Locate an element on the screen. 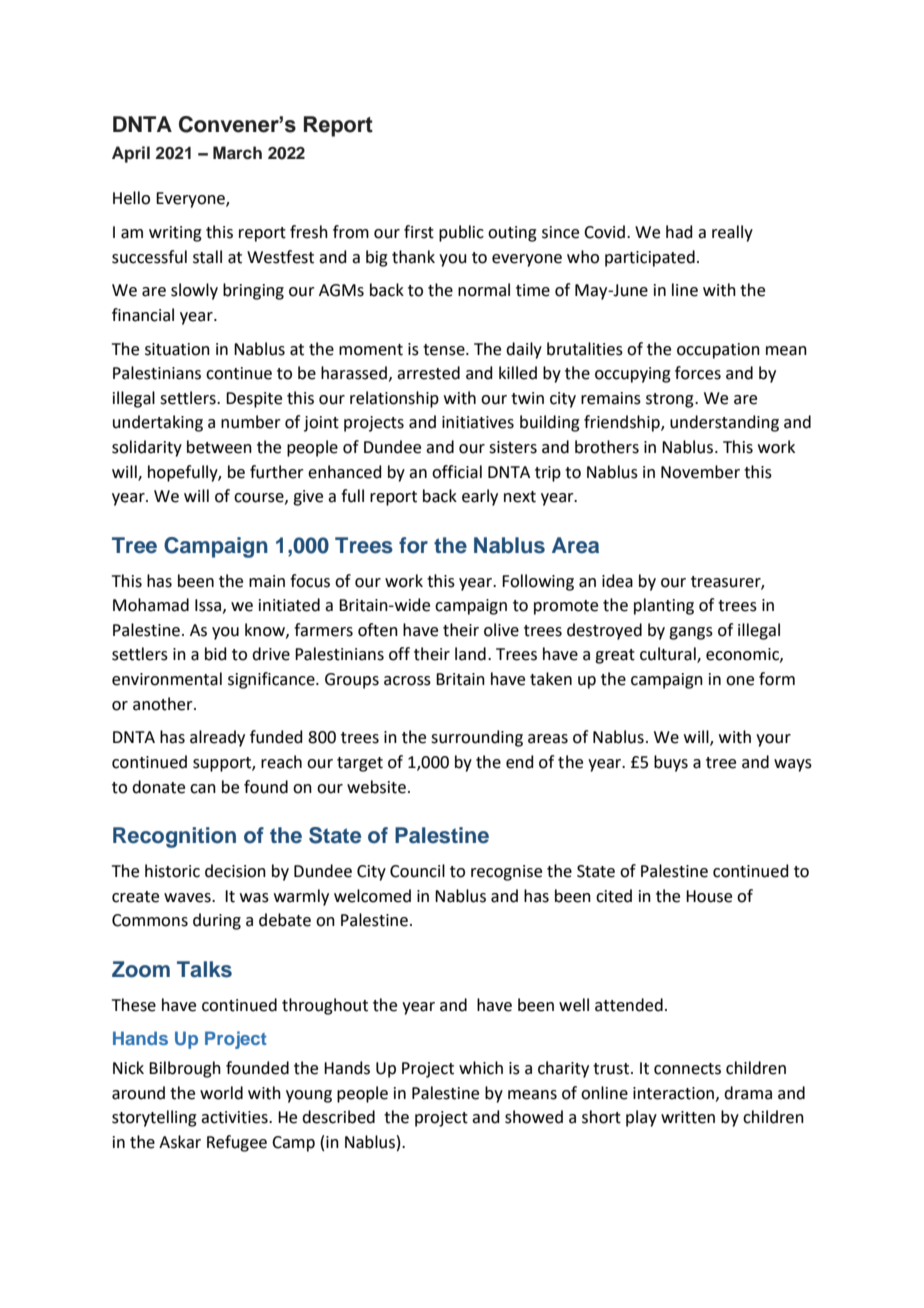 The height and width of the screenshot is (1308, 924). number is located at coordinates (251, 422).
